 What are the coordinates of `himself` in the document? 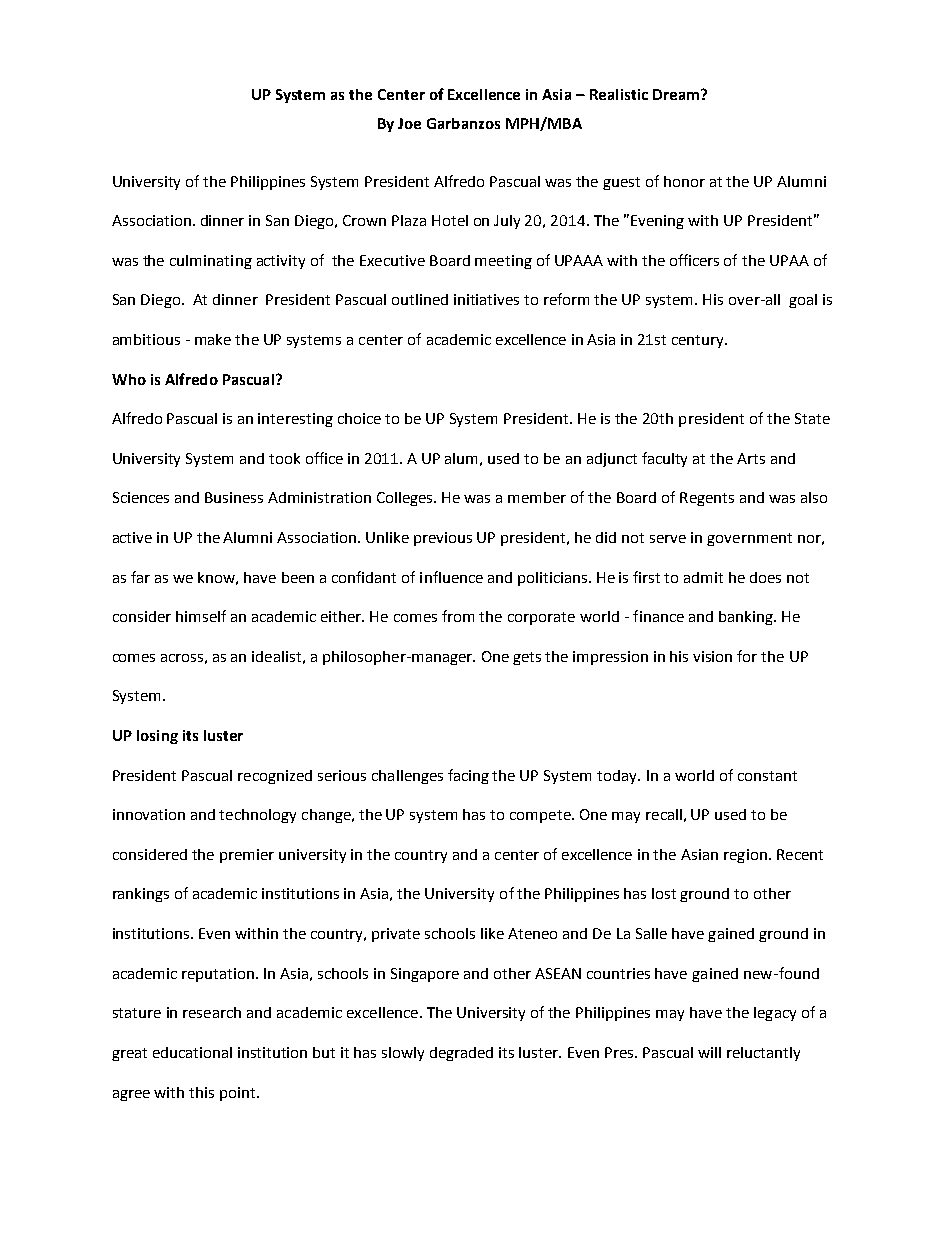 It's located at (201, 616).
